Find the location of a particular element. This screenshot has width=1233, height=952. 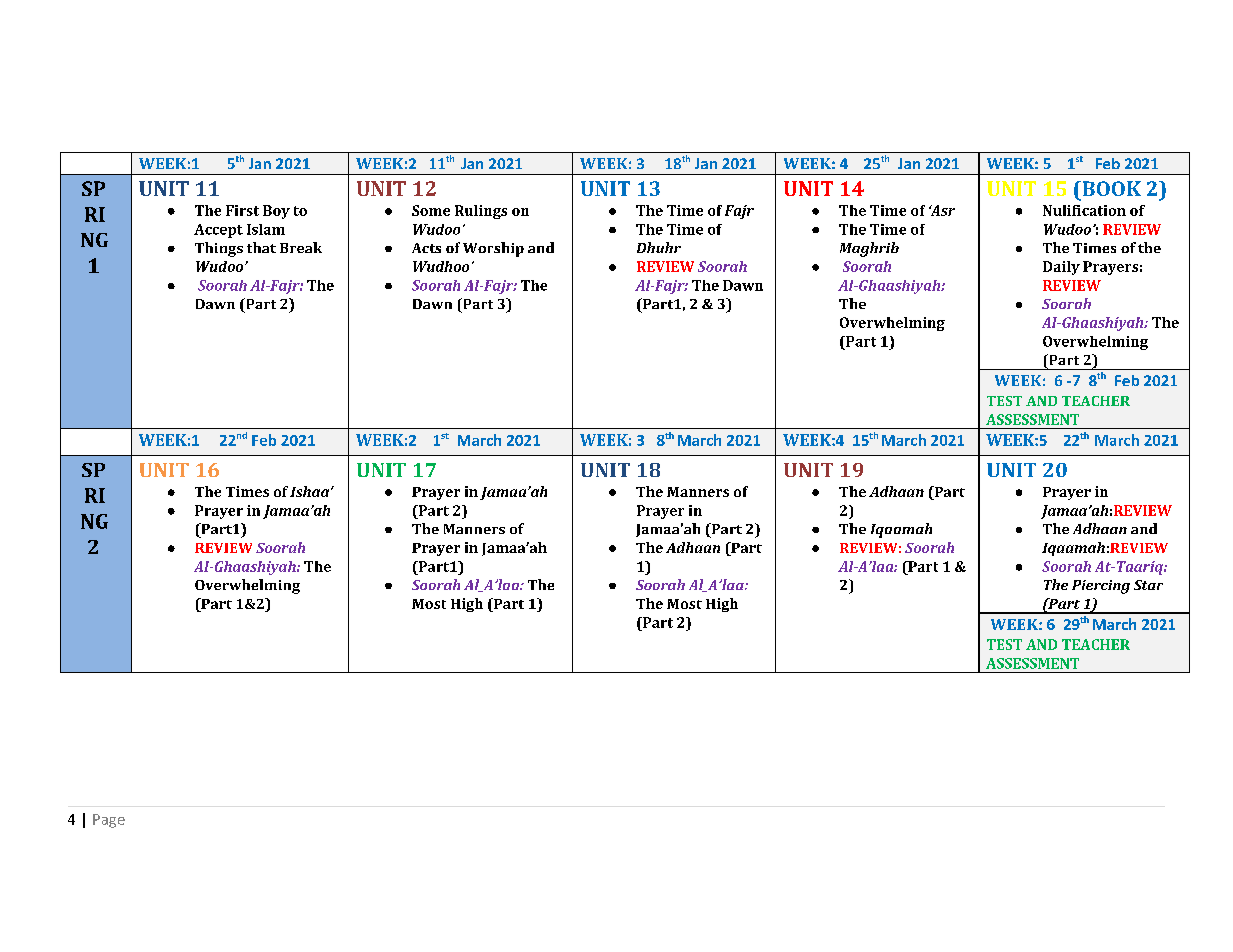

Star is located at coordinates (1148, 585).
